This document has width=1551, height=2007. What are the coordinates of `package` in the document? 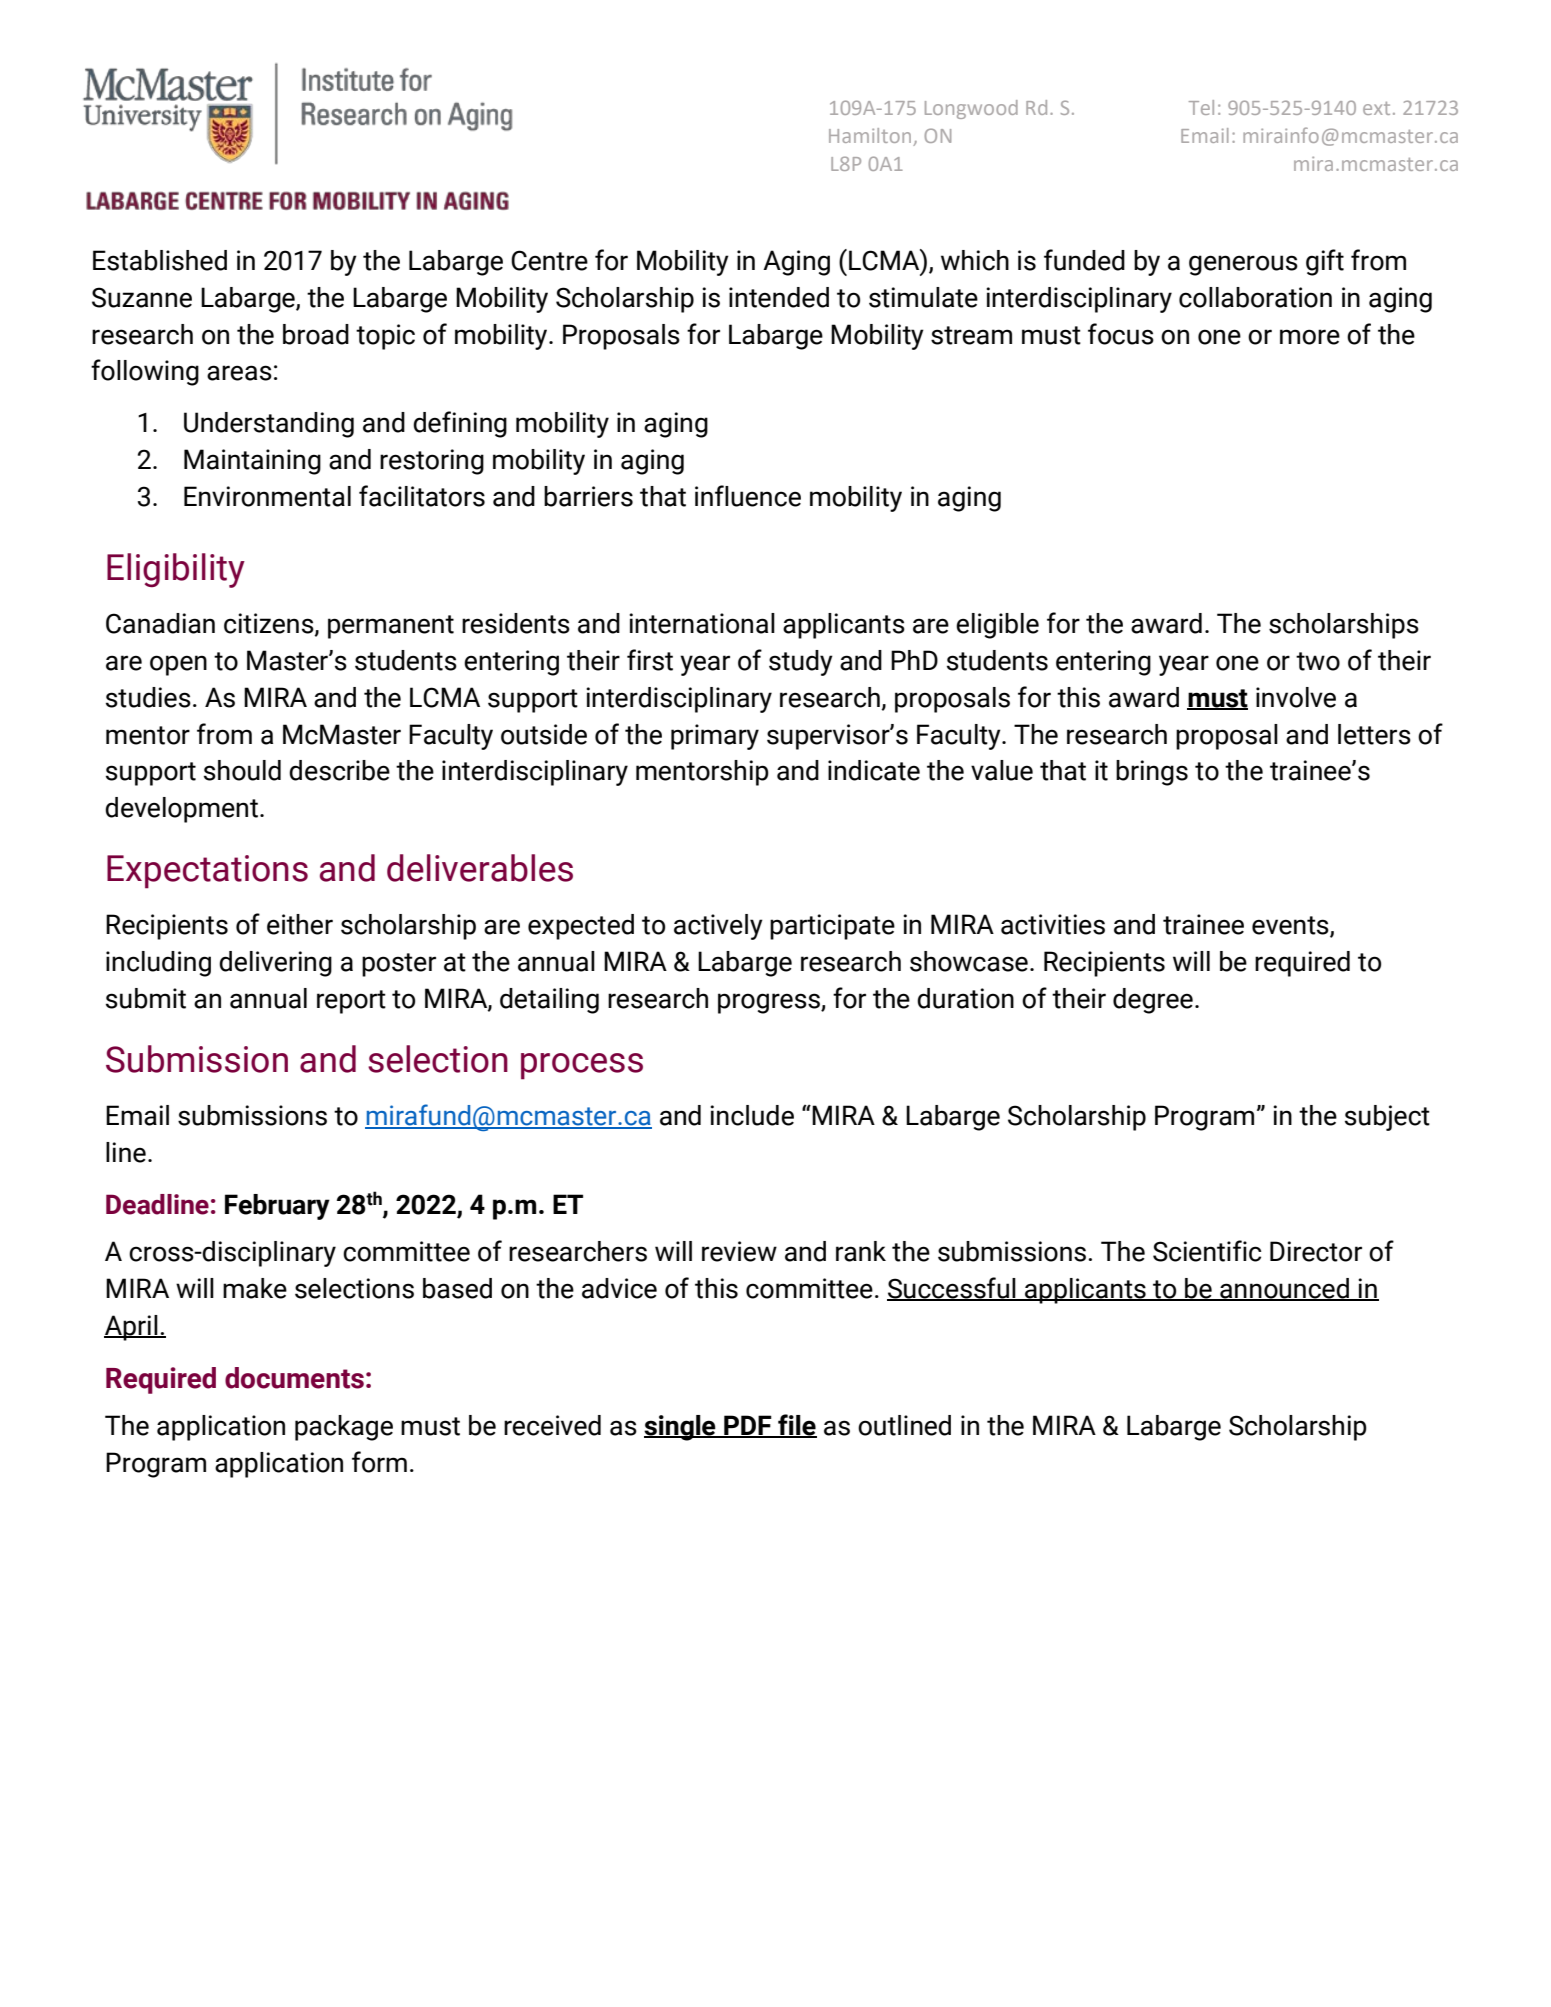 It's located at (344, 1428).
